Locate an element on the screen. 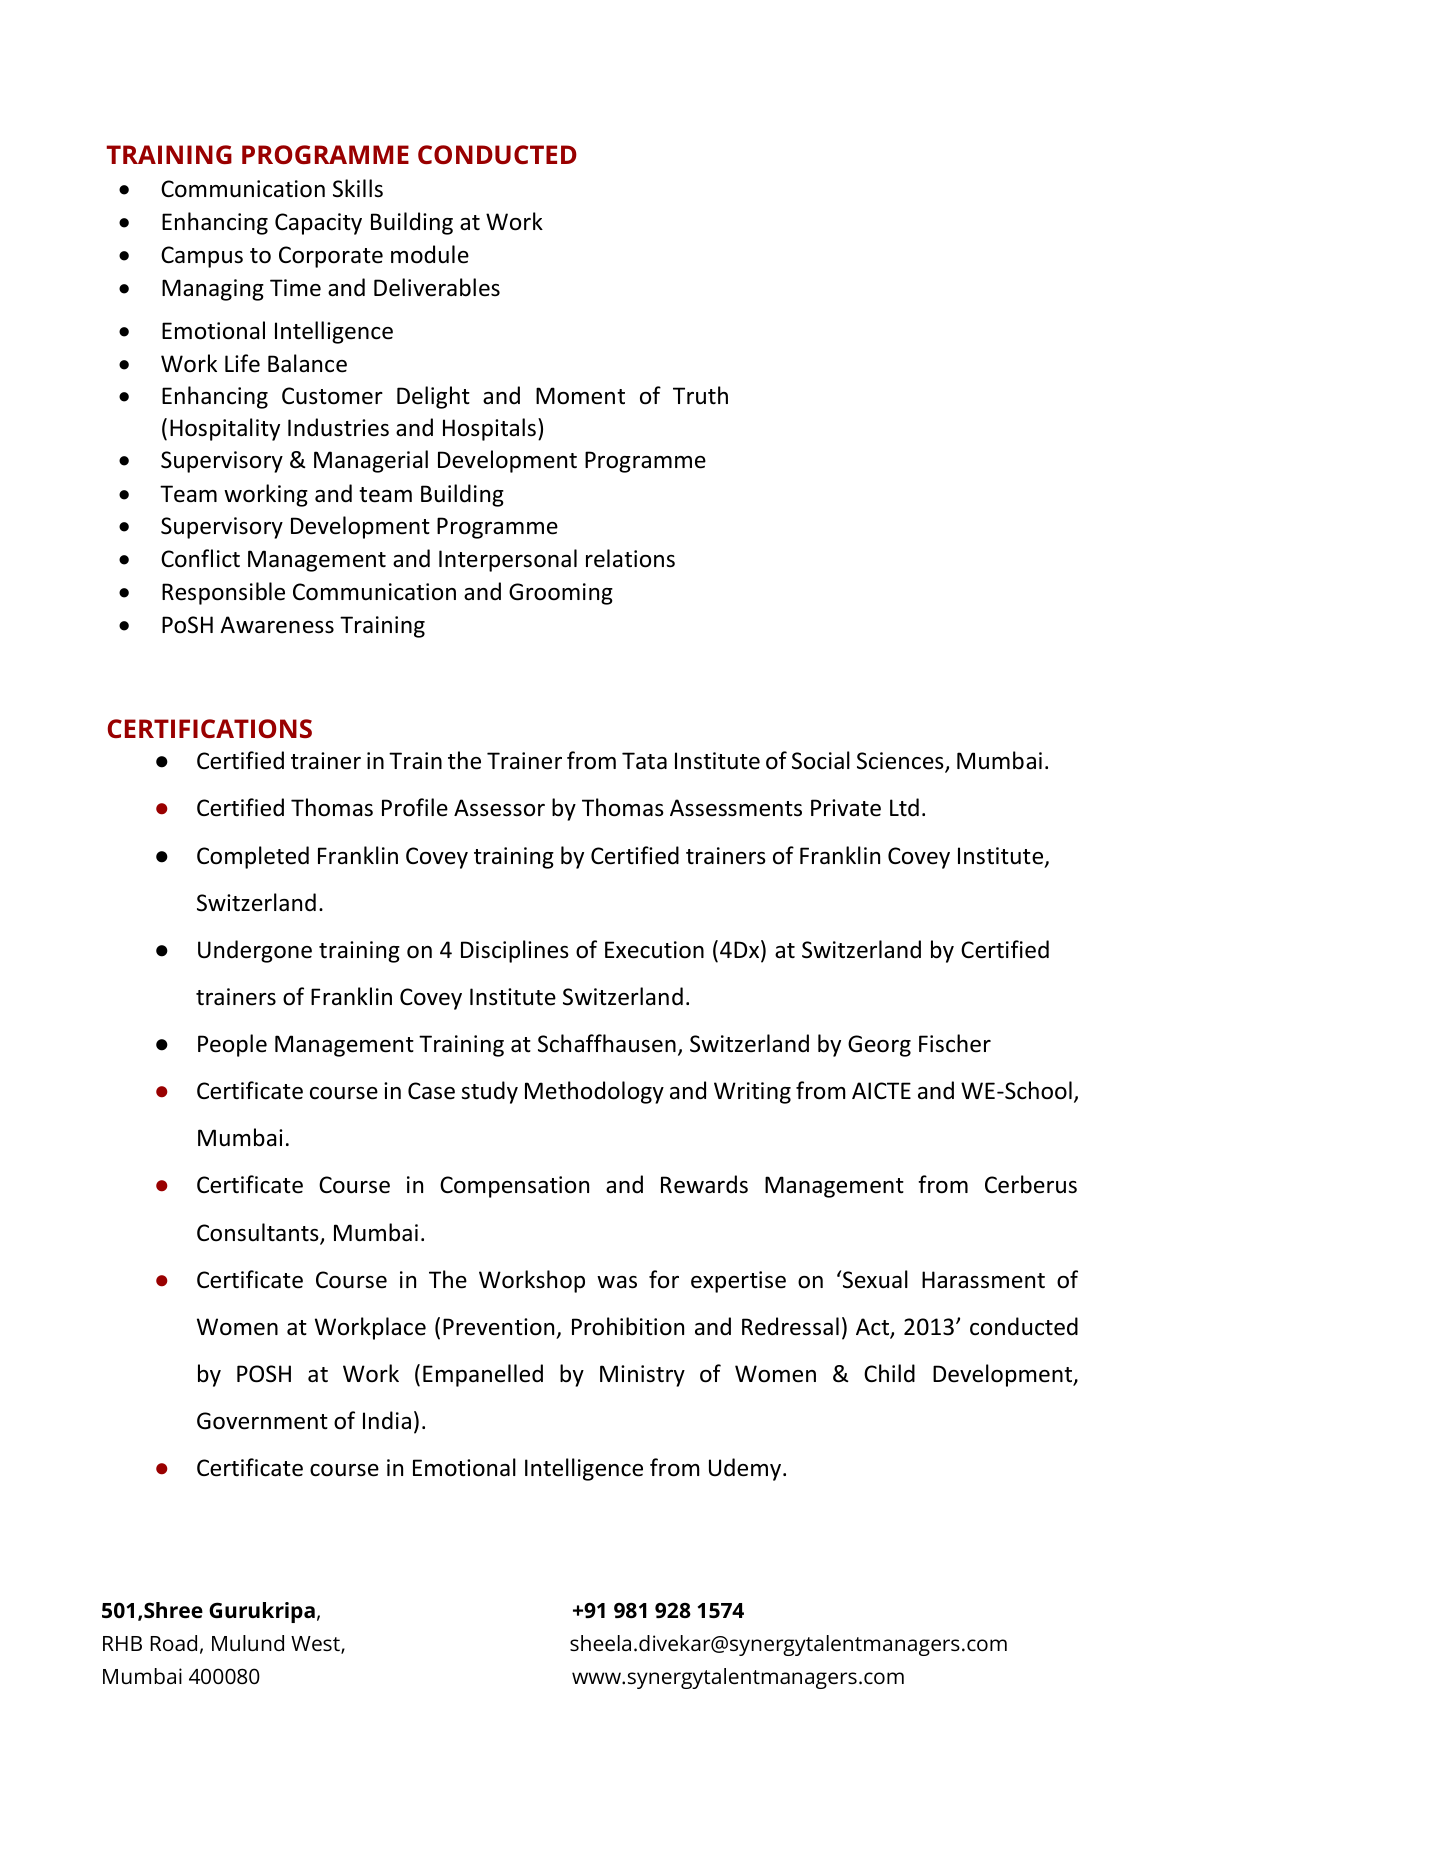 This screenshot has height=1853, width=1432. Sexual is located at coordinates (875, 1279).
